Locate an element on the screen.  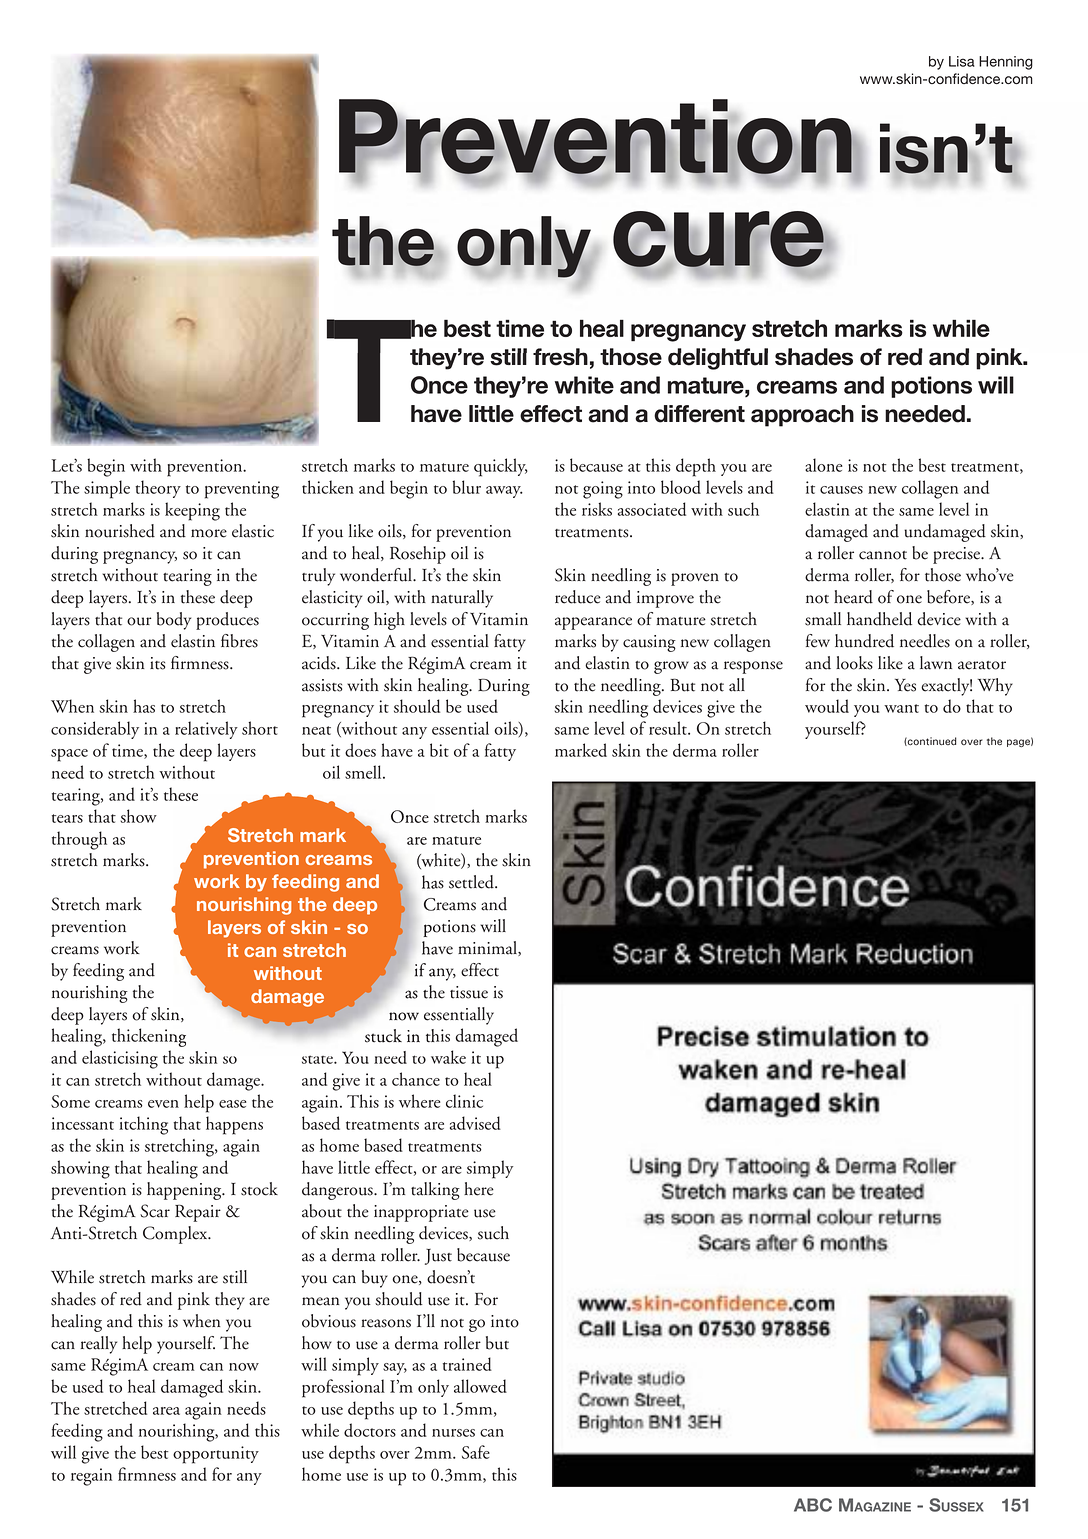
opportunity is located at coordinates (216, 1455).
